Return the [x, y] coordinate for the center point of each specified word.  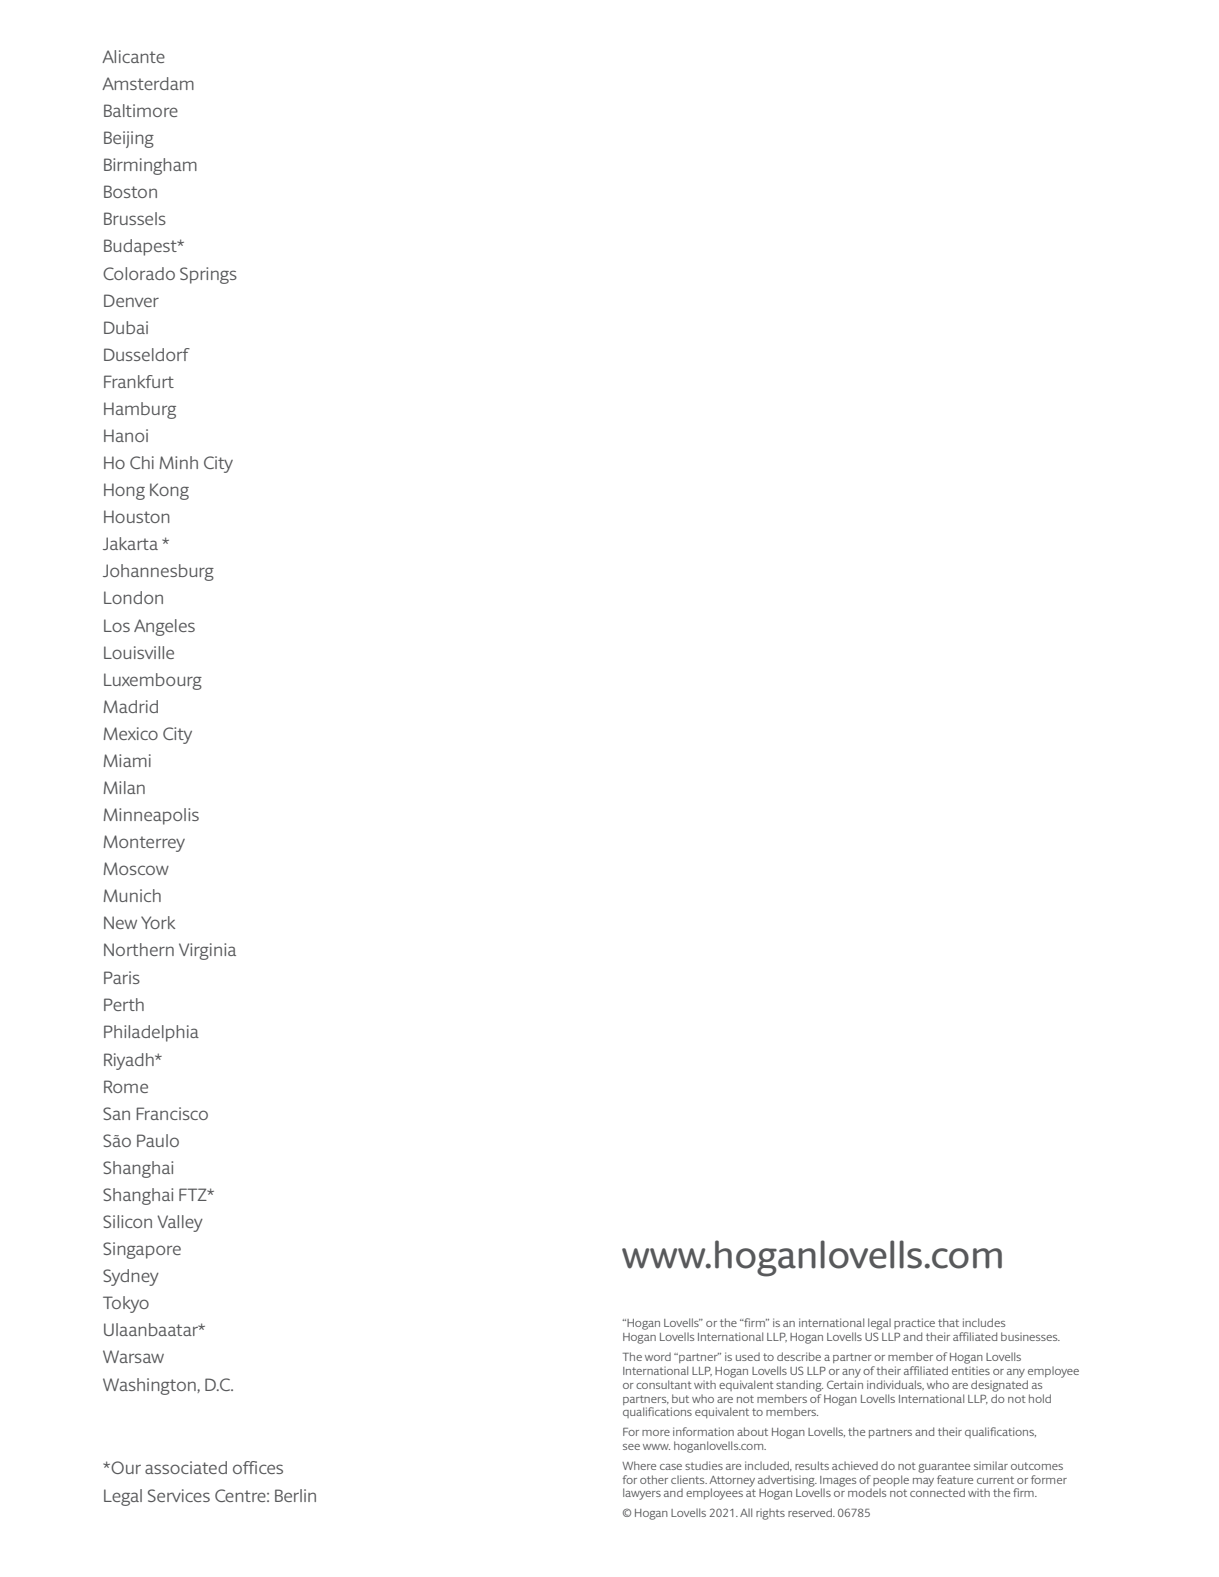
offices [258, 1467]
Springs [208, 275]
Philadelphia [151, 1033]
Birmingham [150, 166]
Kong [169, 491]
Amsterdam [148, 83]
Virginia [207, 951]
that [948, 1322]
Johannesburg [158, 572]
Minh [179, 462]
